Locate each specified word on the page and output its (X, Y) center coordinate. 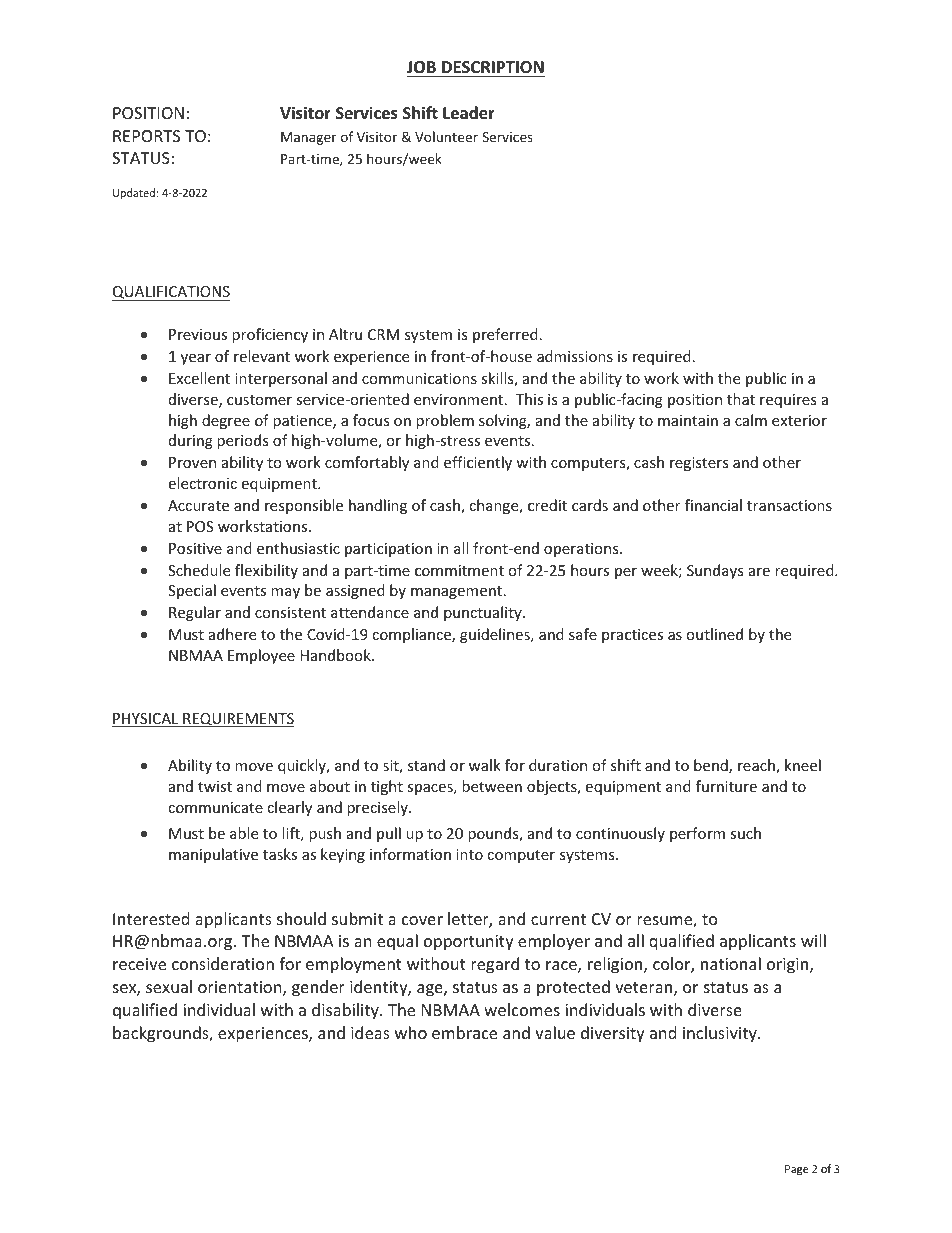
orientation (241, 988)
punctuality (484, 613)
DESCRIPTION (493, 67)
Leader (469, 113)
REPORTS (146, 136)
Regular (195, 613)
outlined (714, 634)
